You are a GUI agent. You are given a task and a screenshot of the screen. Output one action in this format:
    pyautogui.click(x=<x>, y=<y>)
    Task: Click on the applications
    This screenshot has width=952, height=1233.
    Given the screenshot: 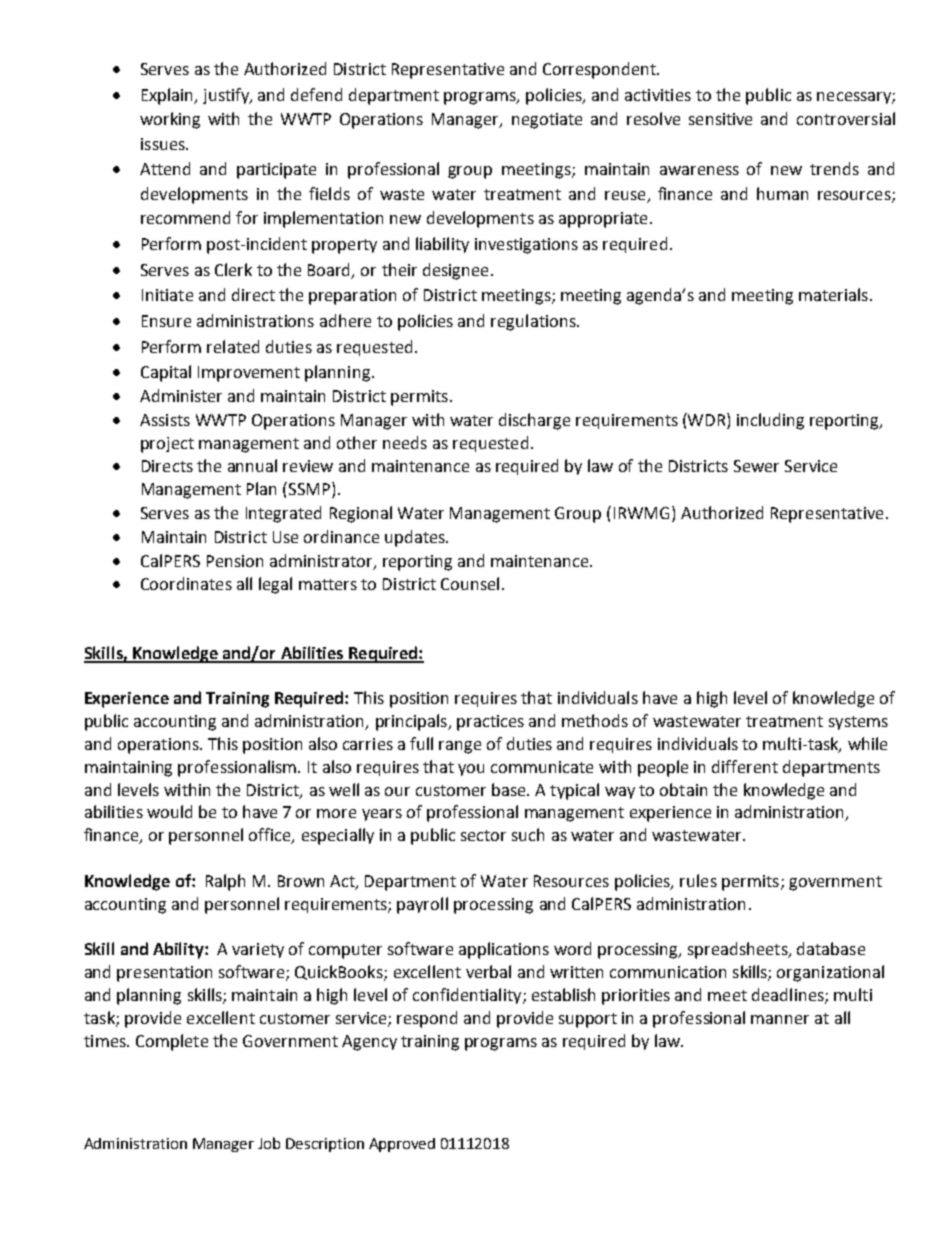 What is the action you would take?
    pyautogui.click(x=504, y=950)
